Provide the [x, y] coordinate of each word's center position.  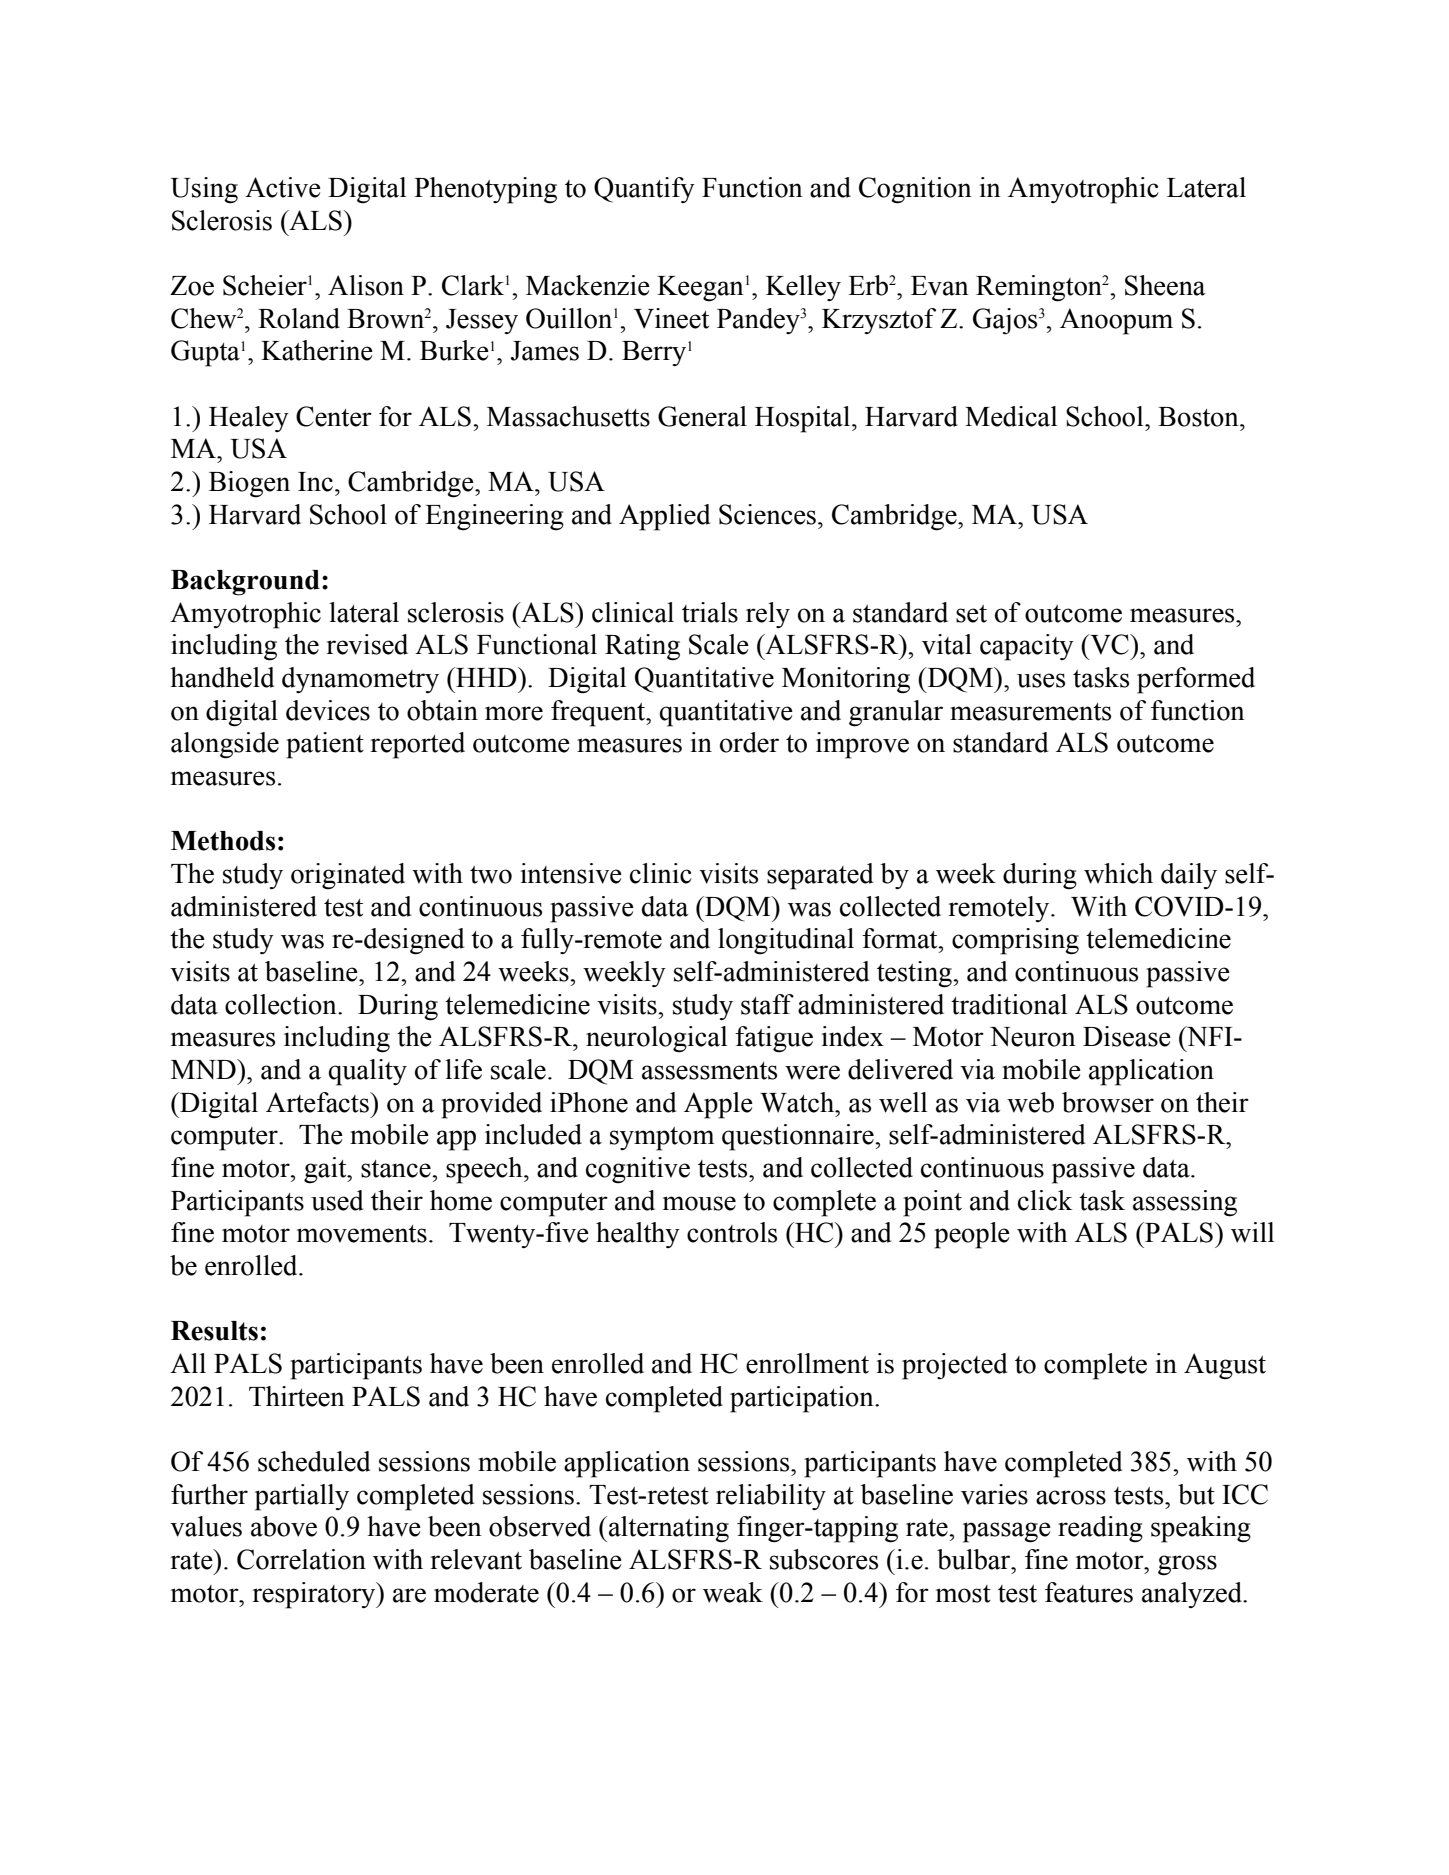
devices [328, 710]
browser [1108, 1102]
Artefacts [318, 1102]
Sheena [1165, 285]
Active [283, 187]
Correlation [301, 1559]
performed [1196, 680]
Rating [642, 647]
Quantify [644, 190]
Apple [718, 1105]
